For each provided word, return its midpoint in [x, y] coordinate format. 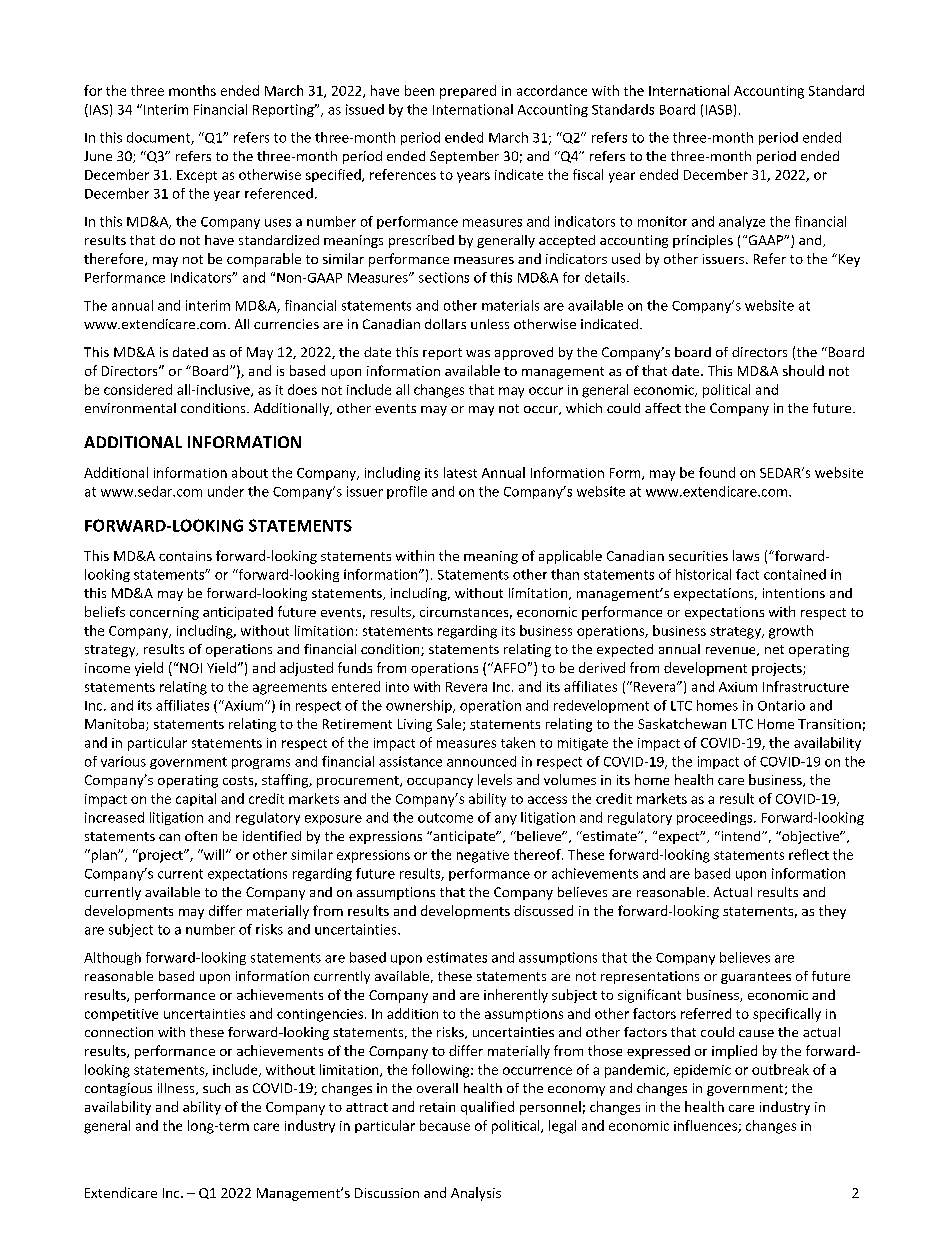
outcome [445, 818]
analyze [742, 222]
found [717, 472]
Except [197, 176]
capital [196, 799]
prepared [468, 92]
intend [741, 836]
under [226, 491]
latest [460, 472]
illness [177, 1089]
